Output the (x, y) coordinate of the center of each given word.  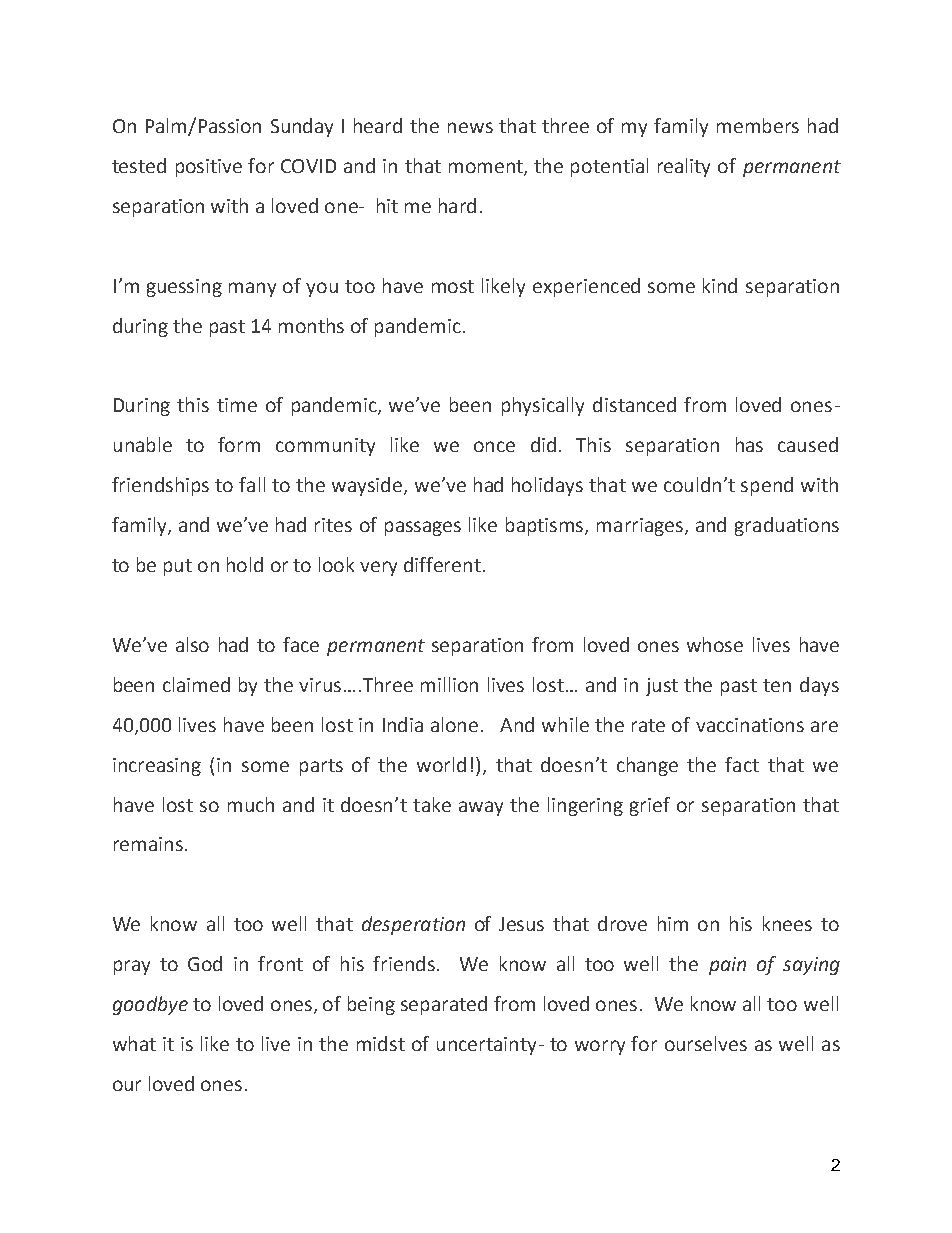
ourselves (706, 1043)
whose (715, 644)
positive (209, 168)
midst (381, 1043)
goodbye (150, 1005)
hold (245, 564)
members (758, 125)
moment (487, 168)
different (442, 564)
